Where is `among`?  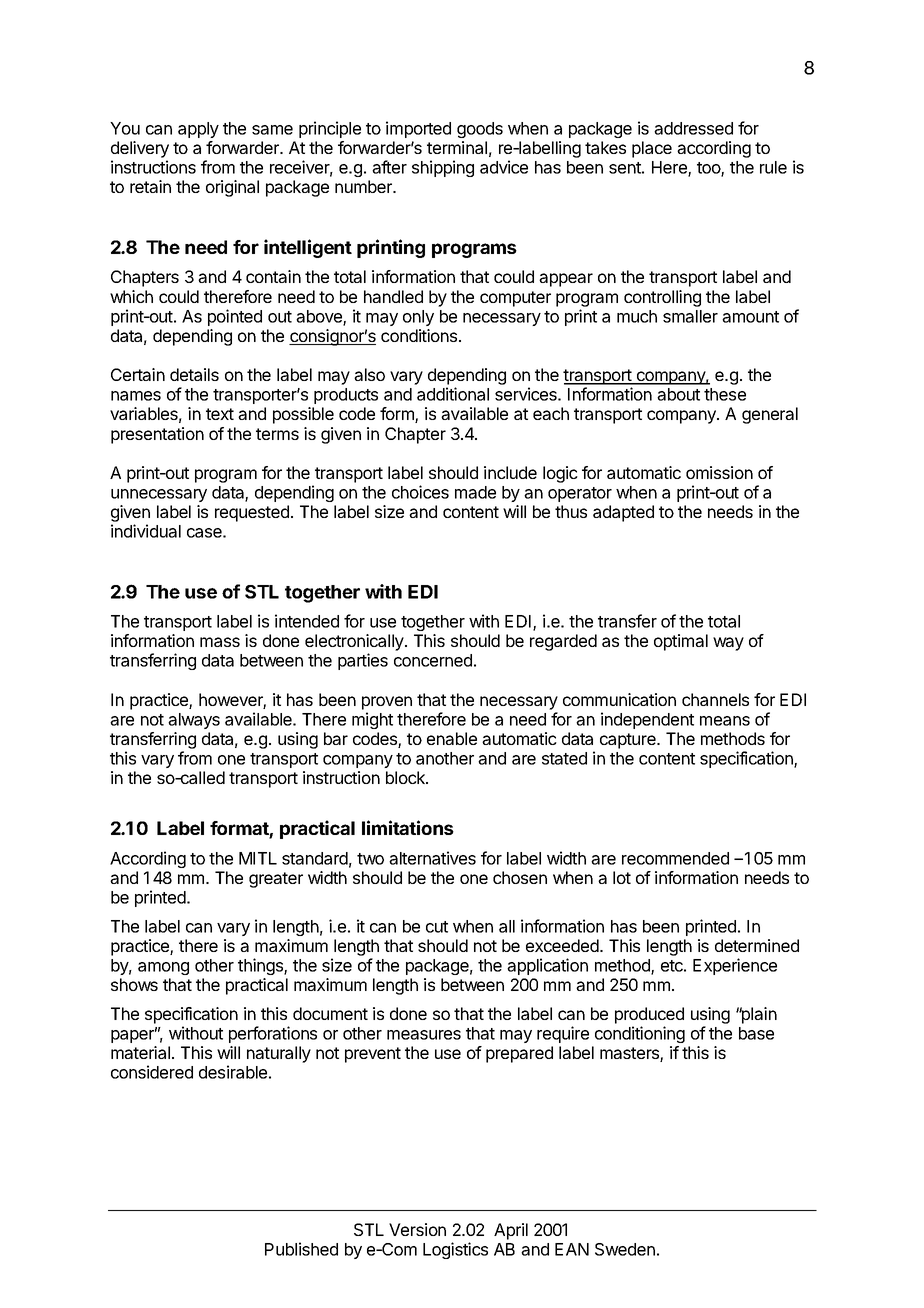
among is located at coordinates (163, 968).
